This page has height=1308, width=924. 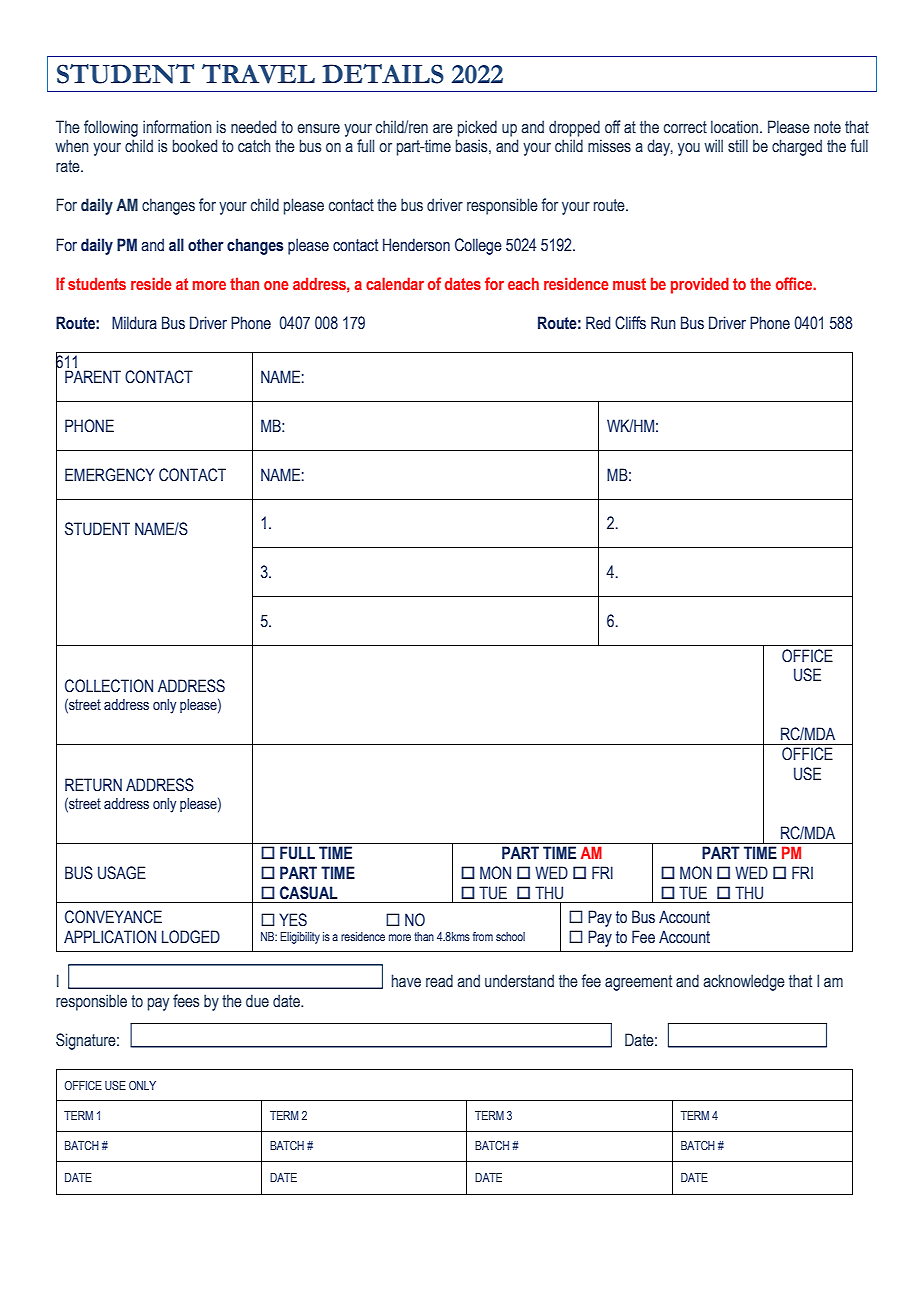 I want to click on CASUAL, so click(x=309, y=893).
